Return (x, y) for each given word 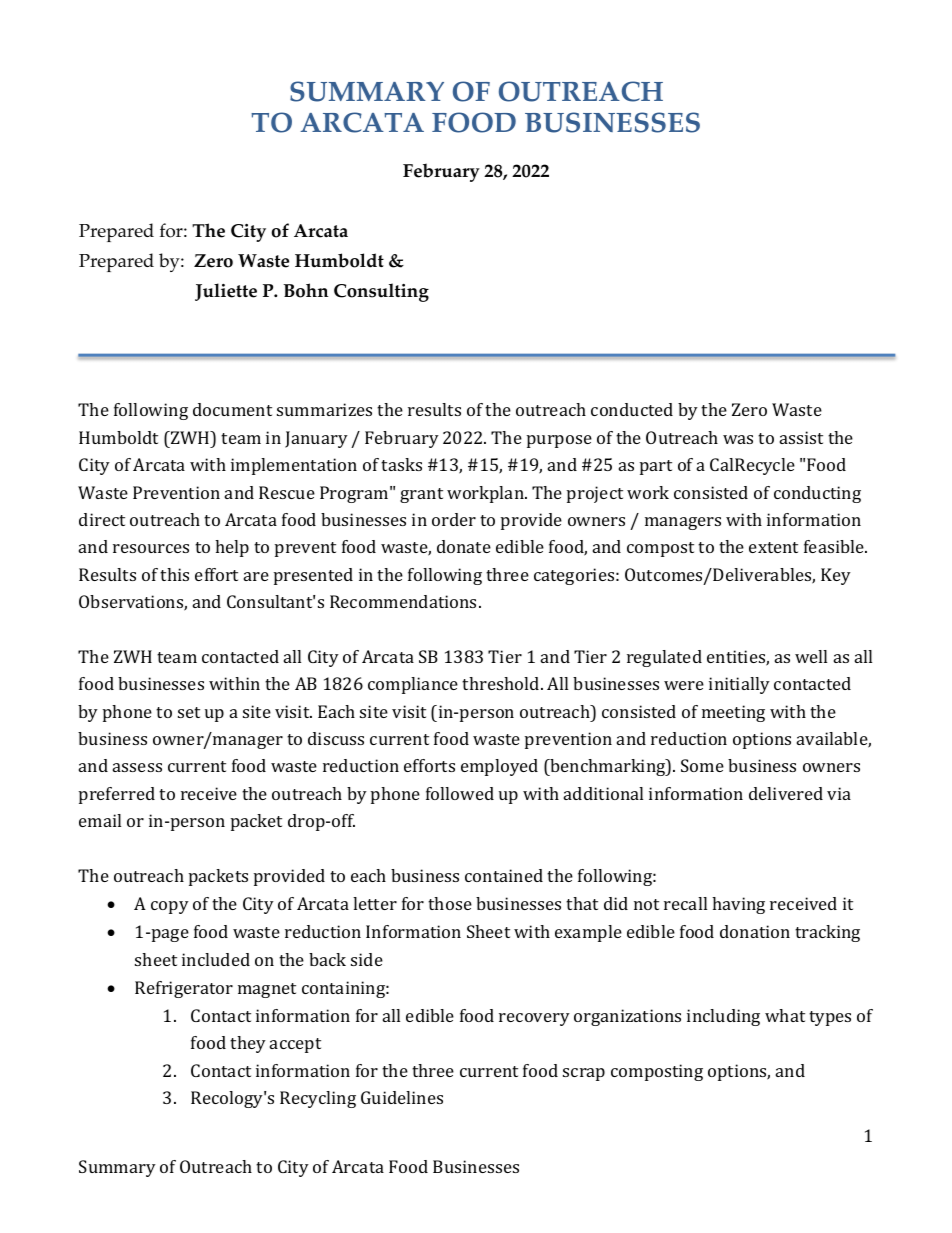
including (723, 1017)
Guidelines (402, 1097)
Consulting (381, 292)
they (248, 1044)
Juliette (226, 292)
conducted (632, 409)
